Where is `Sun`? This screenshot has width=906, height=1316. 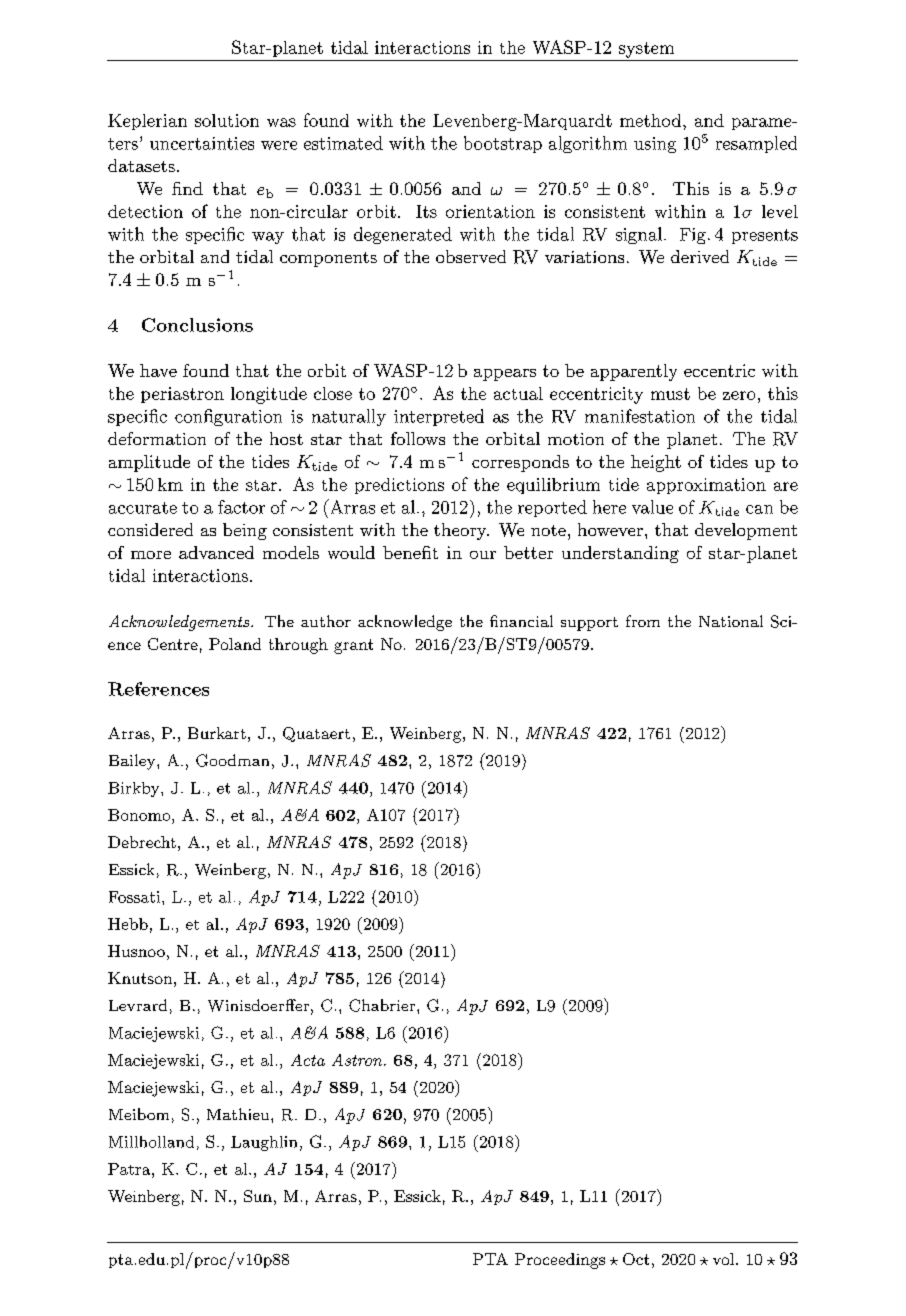 Sun is located at coordinates (258, 1196).
